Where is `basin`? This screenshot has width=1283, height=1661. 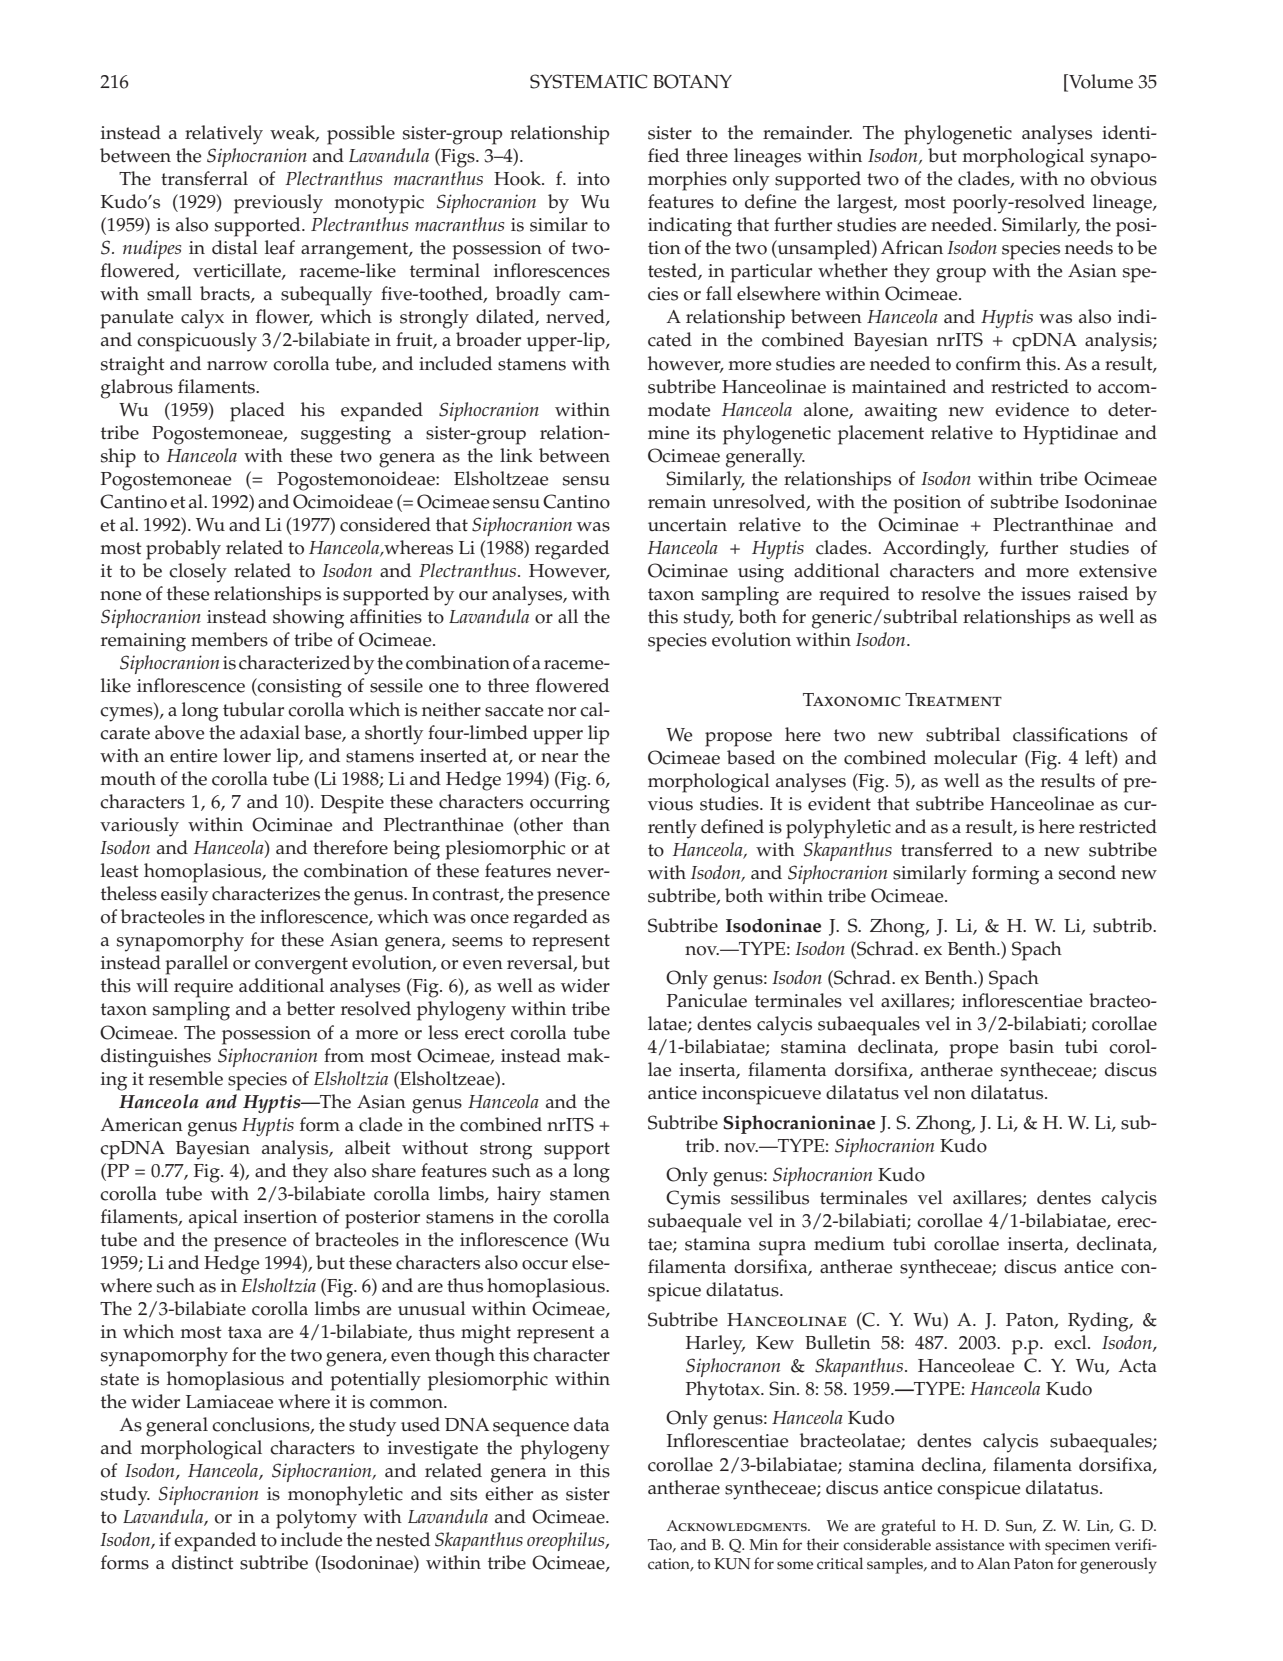 basin is located at coordinates (1031, 1046).
